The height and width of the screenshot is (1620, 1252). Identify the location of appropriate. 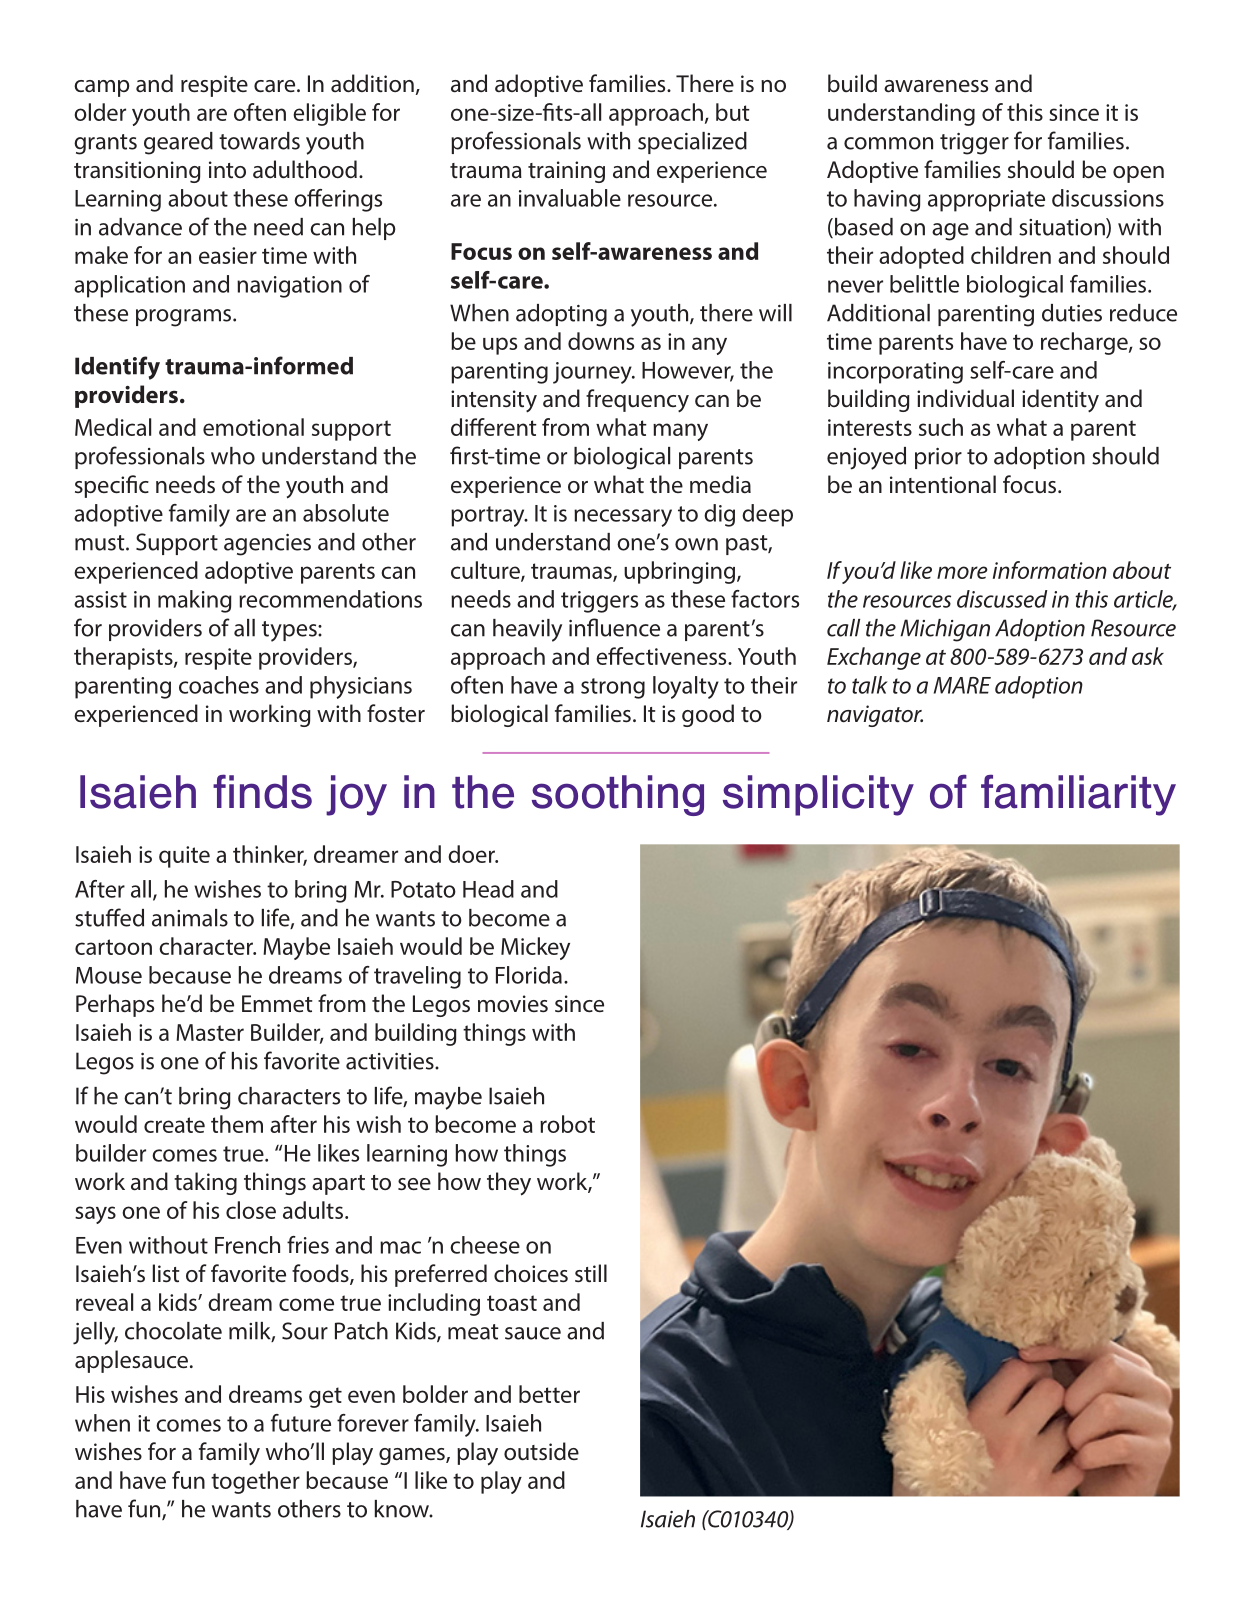
(986, 201).
